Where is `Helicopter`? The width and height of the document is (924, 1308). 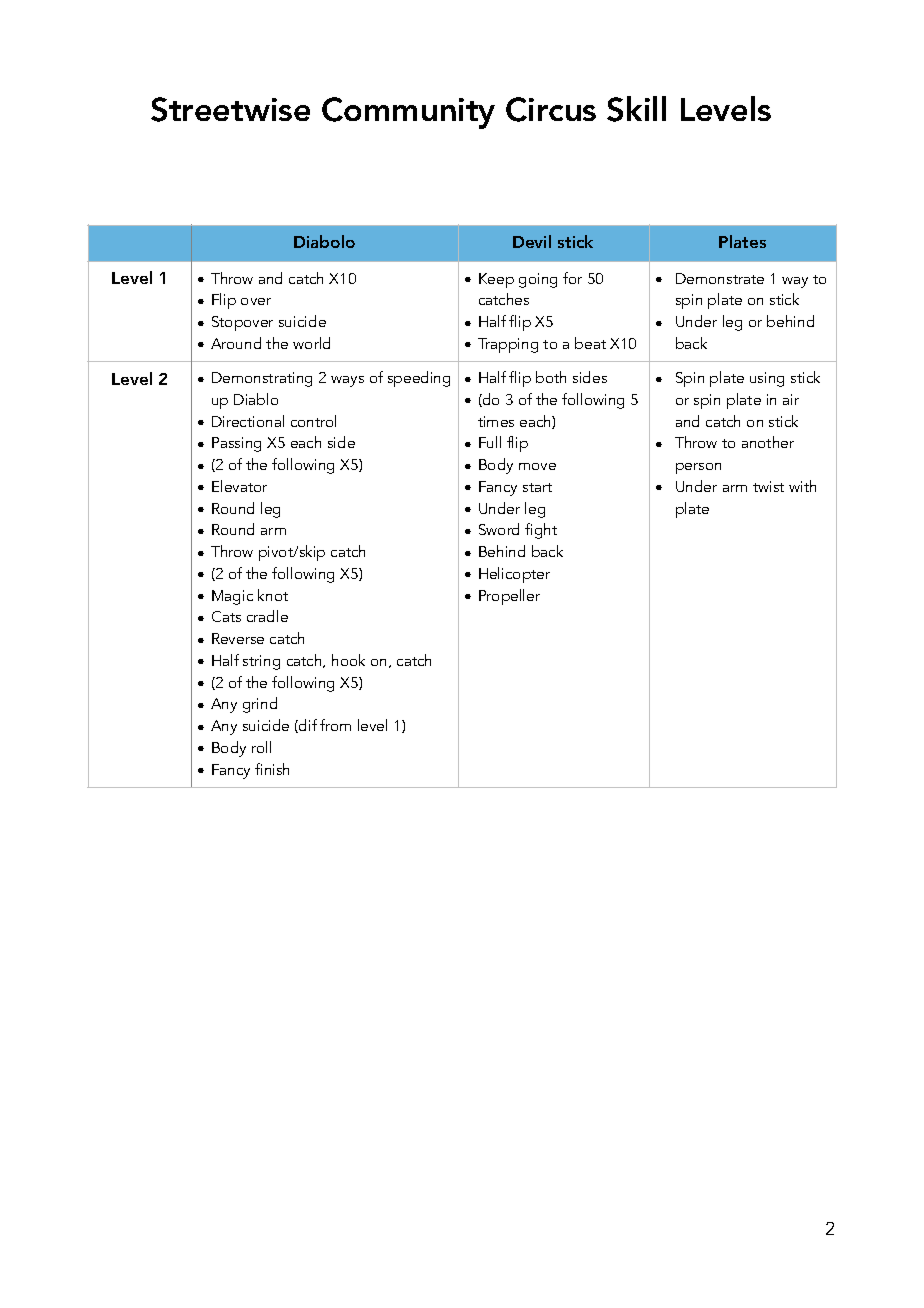
Helicopter is located at coordinates (514, 575).
